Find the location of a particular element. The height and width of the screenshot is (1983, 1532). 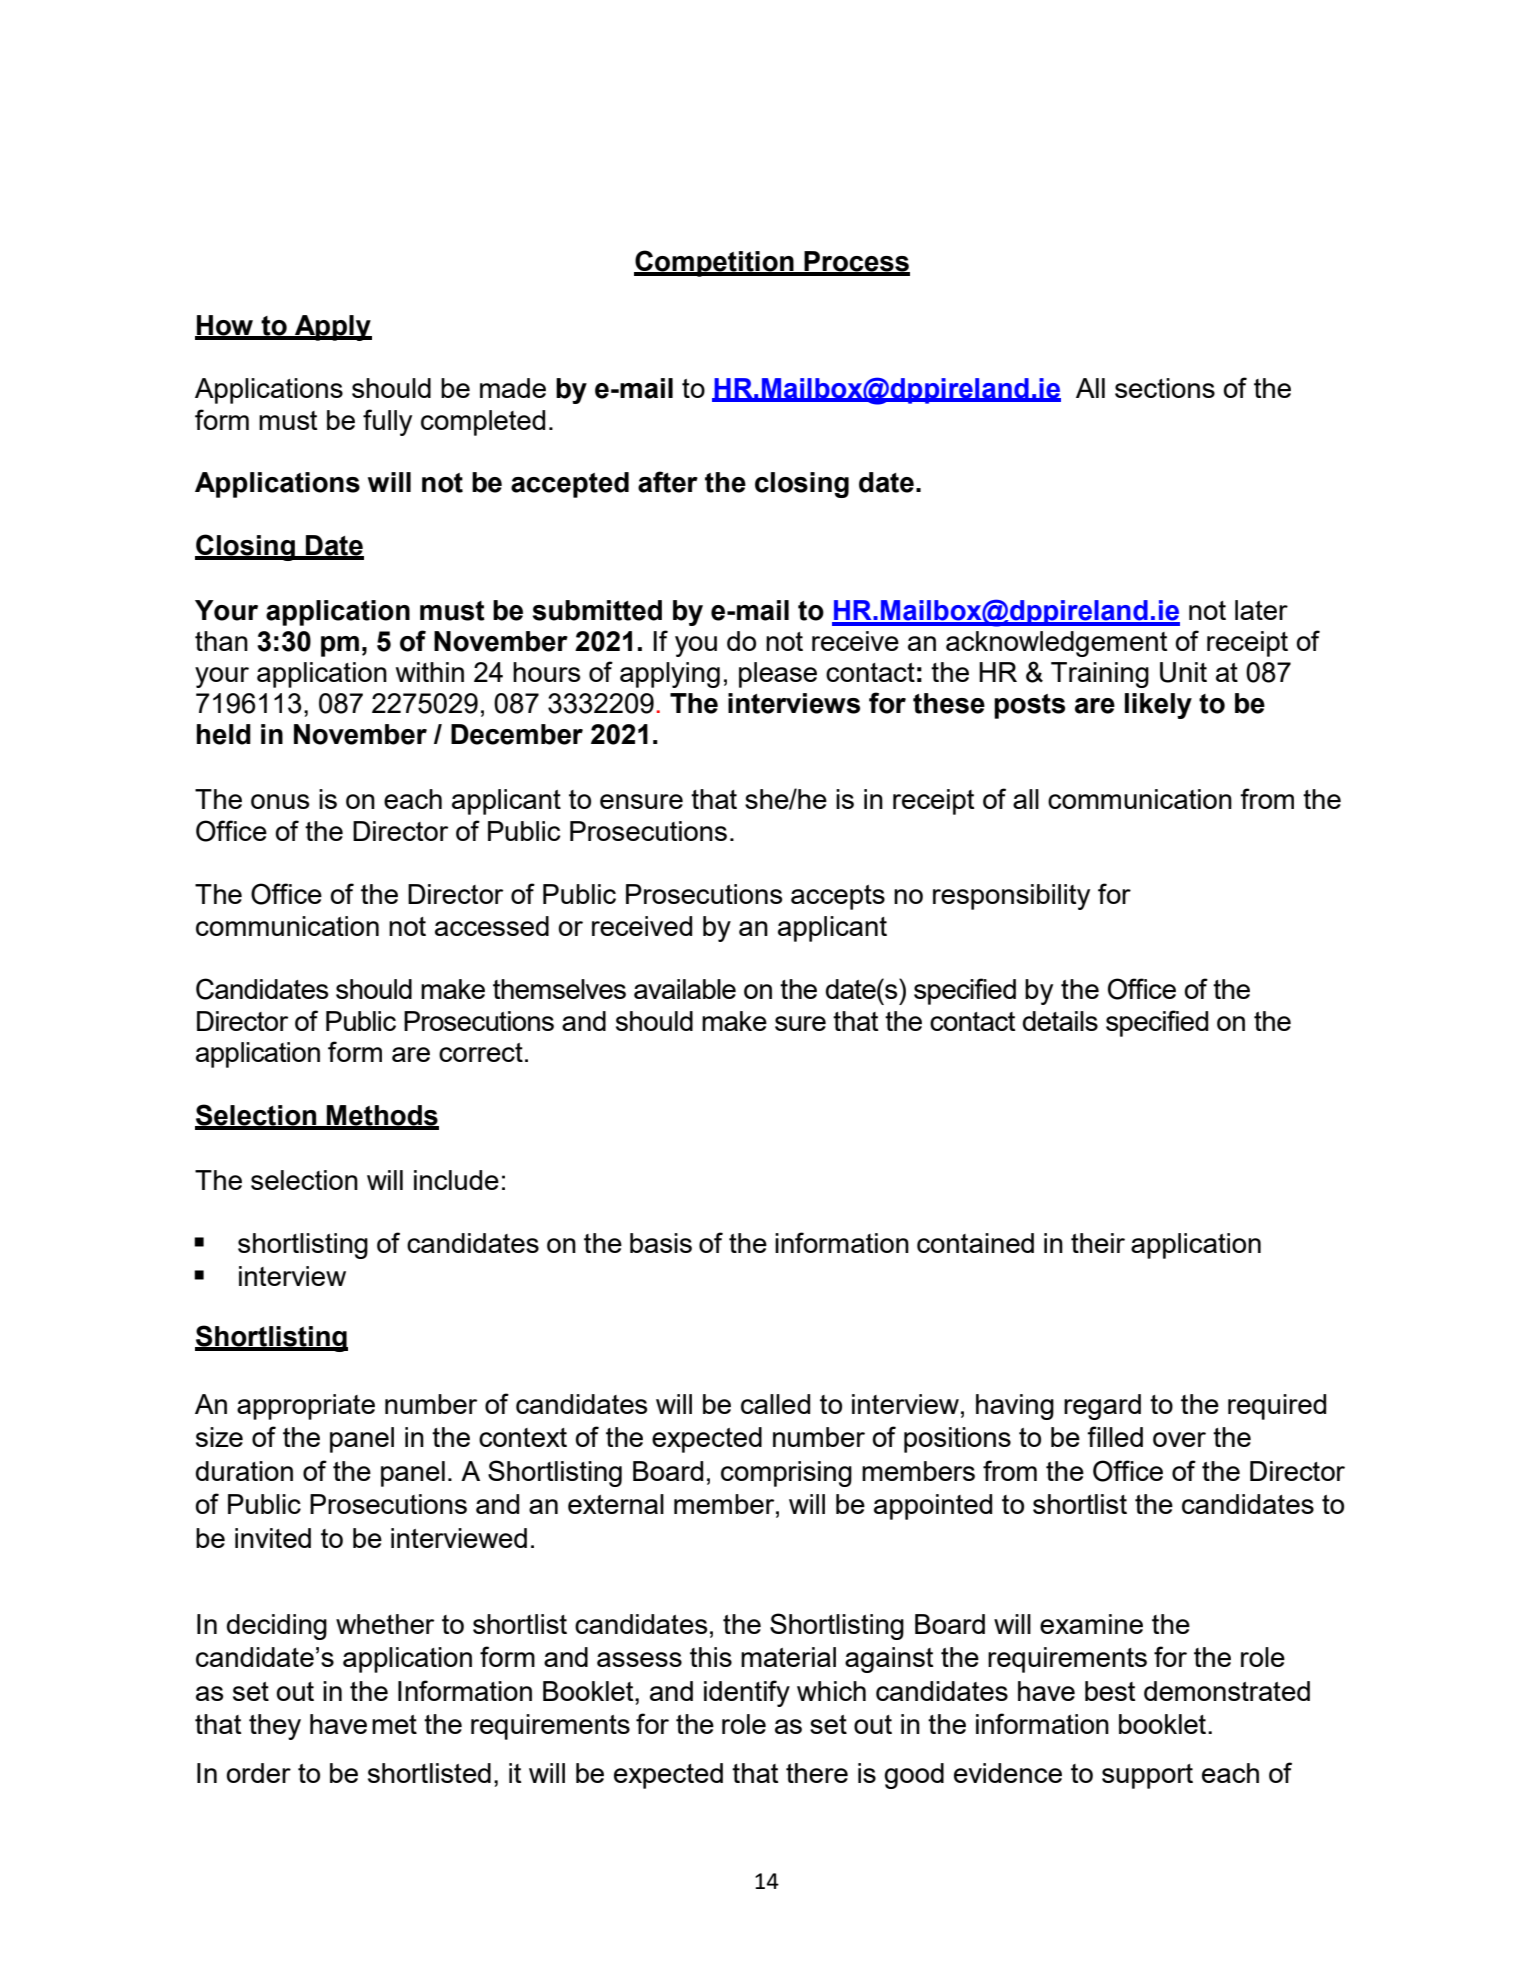

sections is located at coordinates (1165, 388).
